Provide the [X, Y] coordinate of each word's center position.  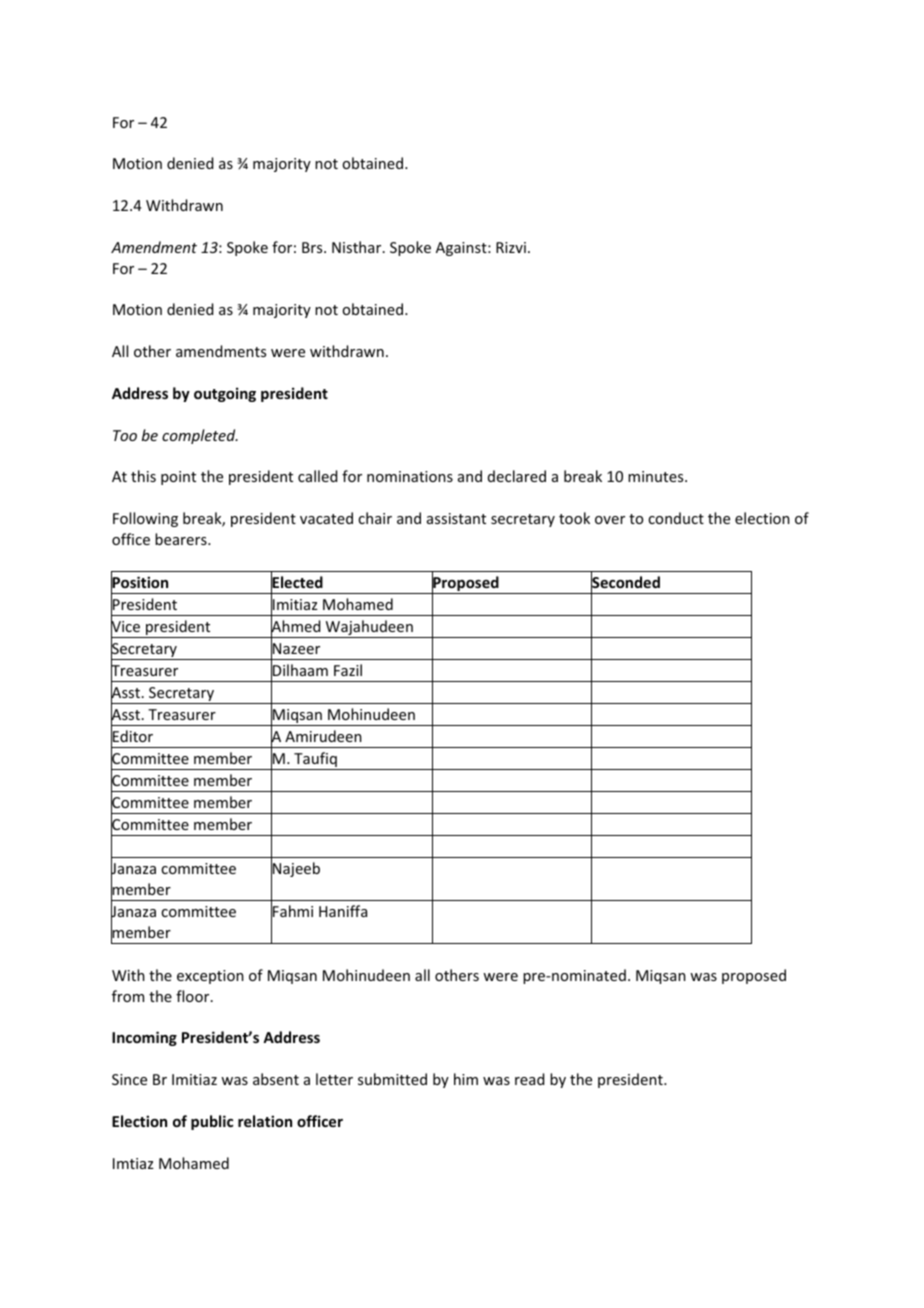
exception [210, 977]
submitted [392, 1079]
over [610, 520]
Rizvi [511, 247]
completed [200, 436]
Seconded [625, 582]
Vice [125, 627]
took [574, 518]
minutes [657, 476]
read [529, 1079]
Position [139, 583]
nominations [410, 476]
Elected [297, 582]
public [212, 1122]
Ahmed [295, 626]
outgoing [225, 394]
